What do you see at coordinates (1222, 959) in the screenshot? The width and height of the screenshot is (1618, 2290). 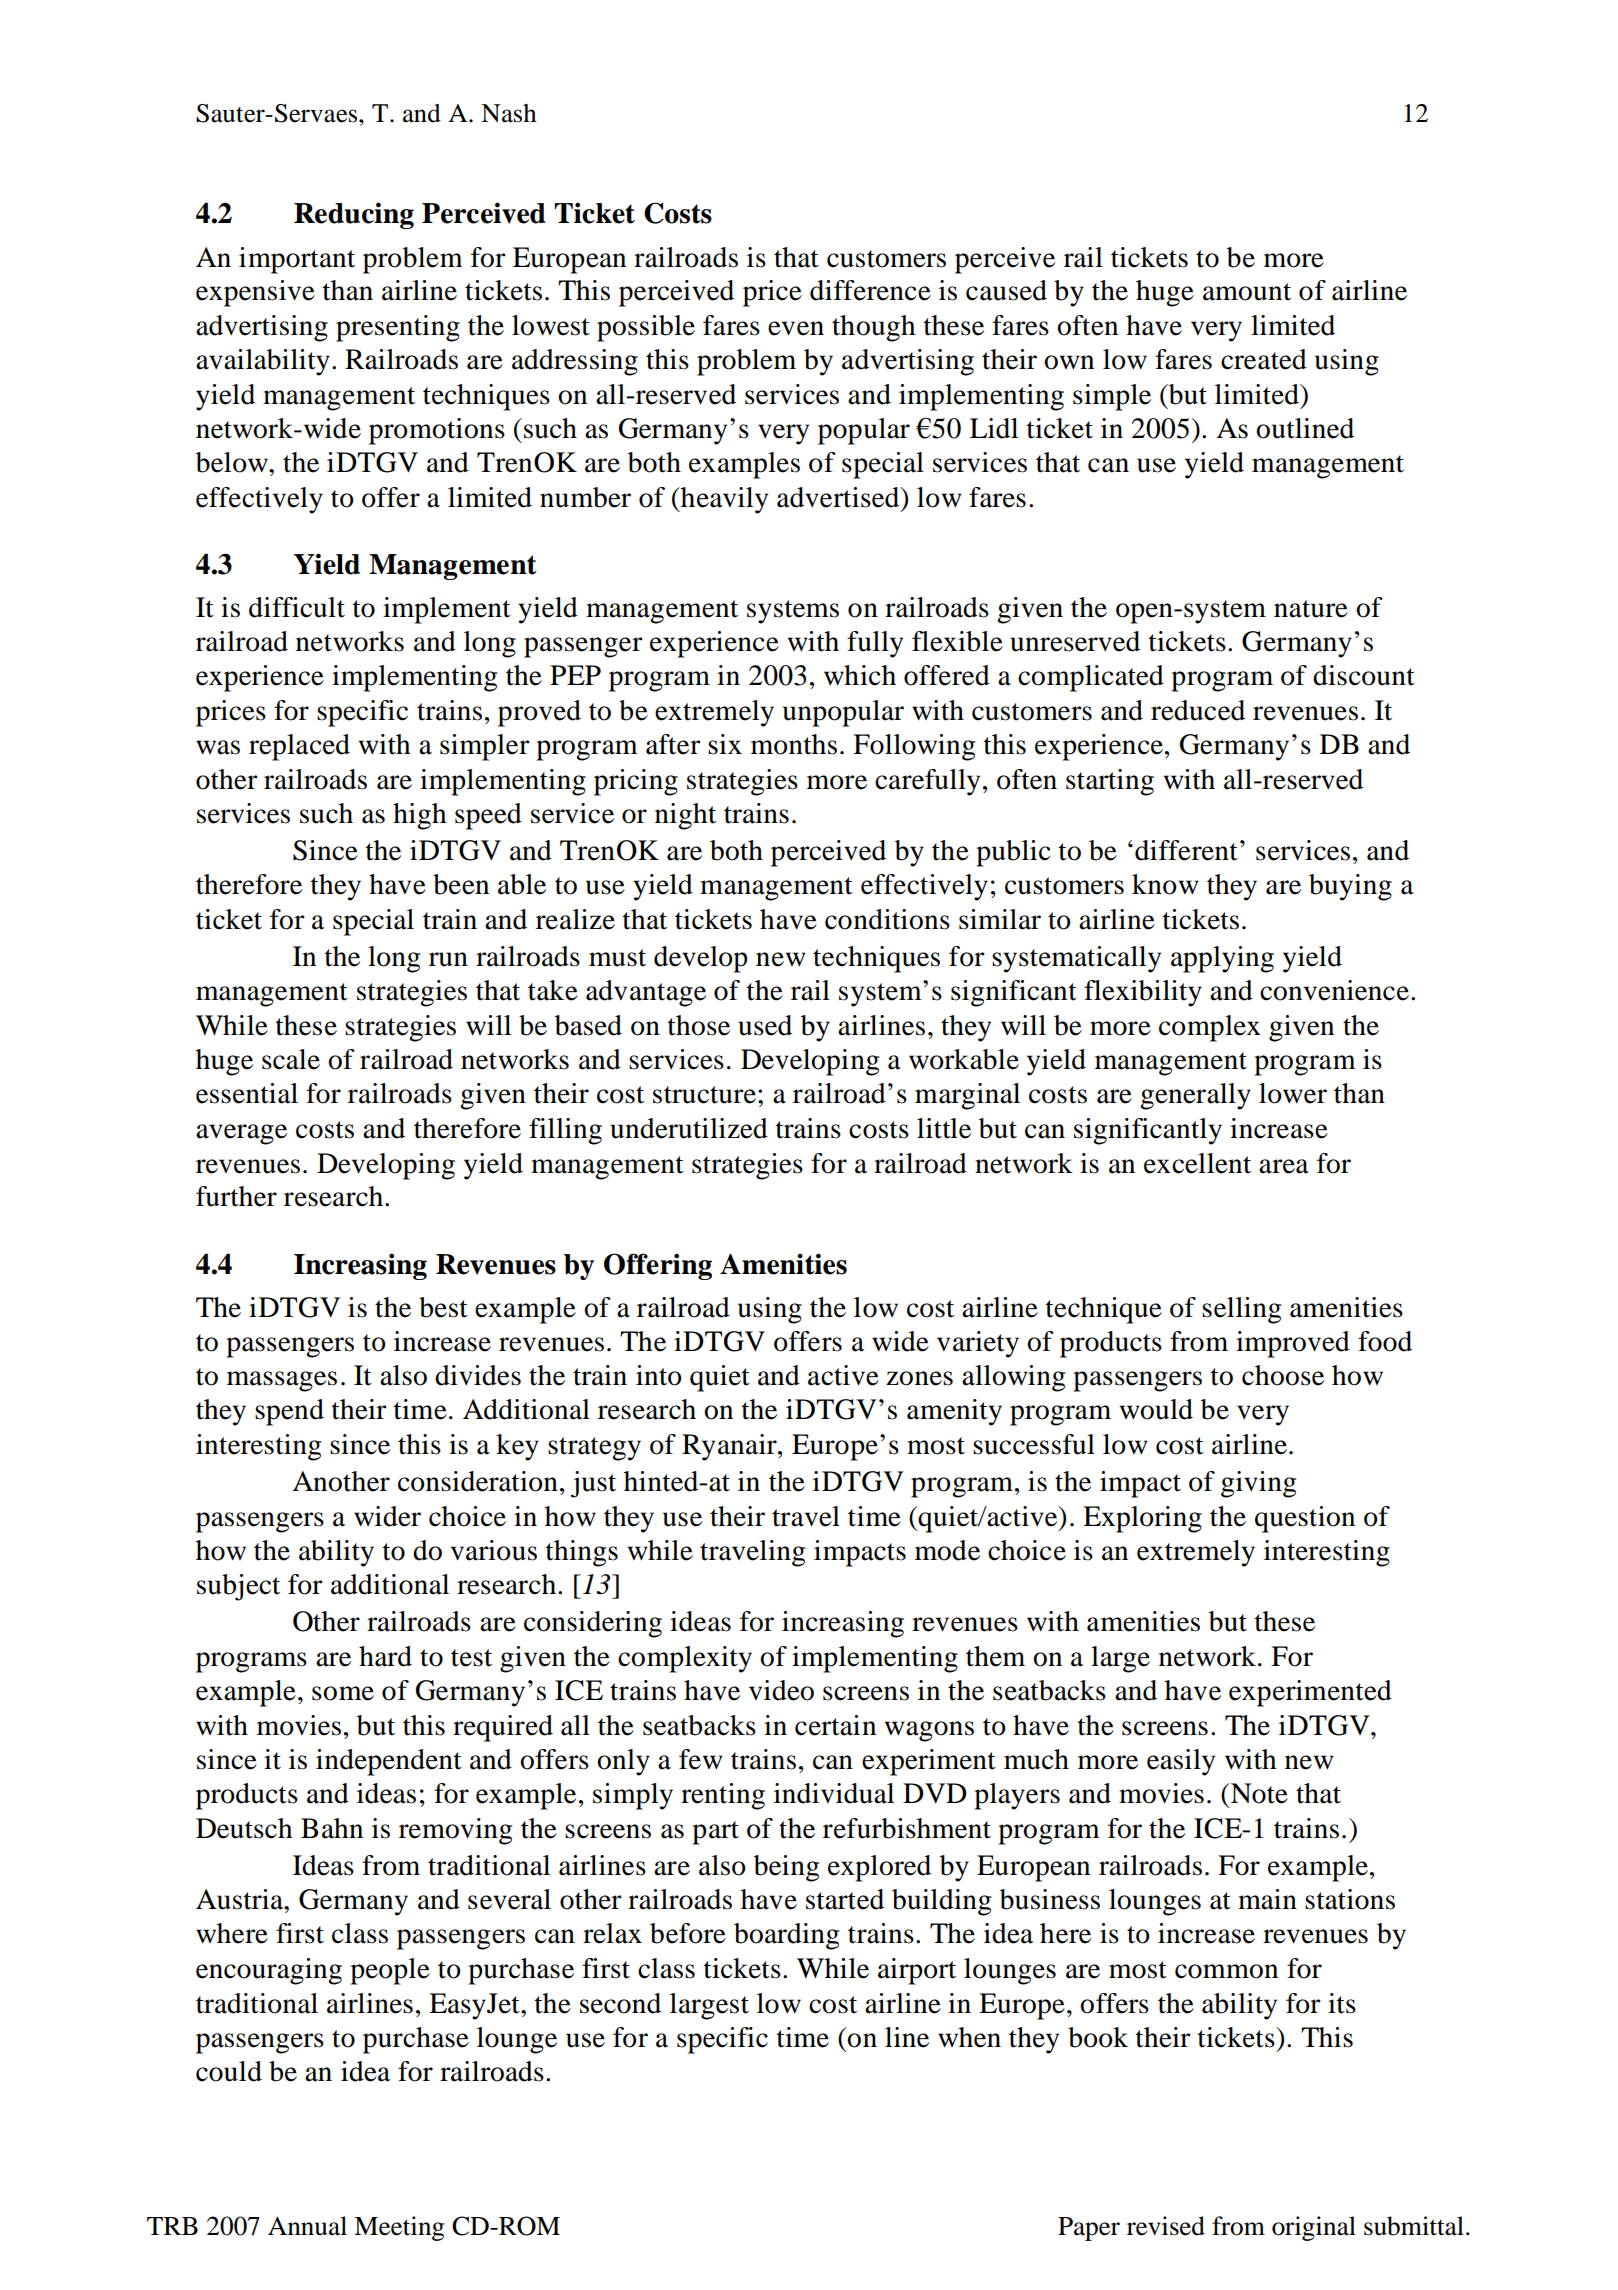 I see `applying` at bounding box center [1222, 959].
